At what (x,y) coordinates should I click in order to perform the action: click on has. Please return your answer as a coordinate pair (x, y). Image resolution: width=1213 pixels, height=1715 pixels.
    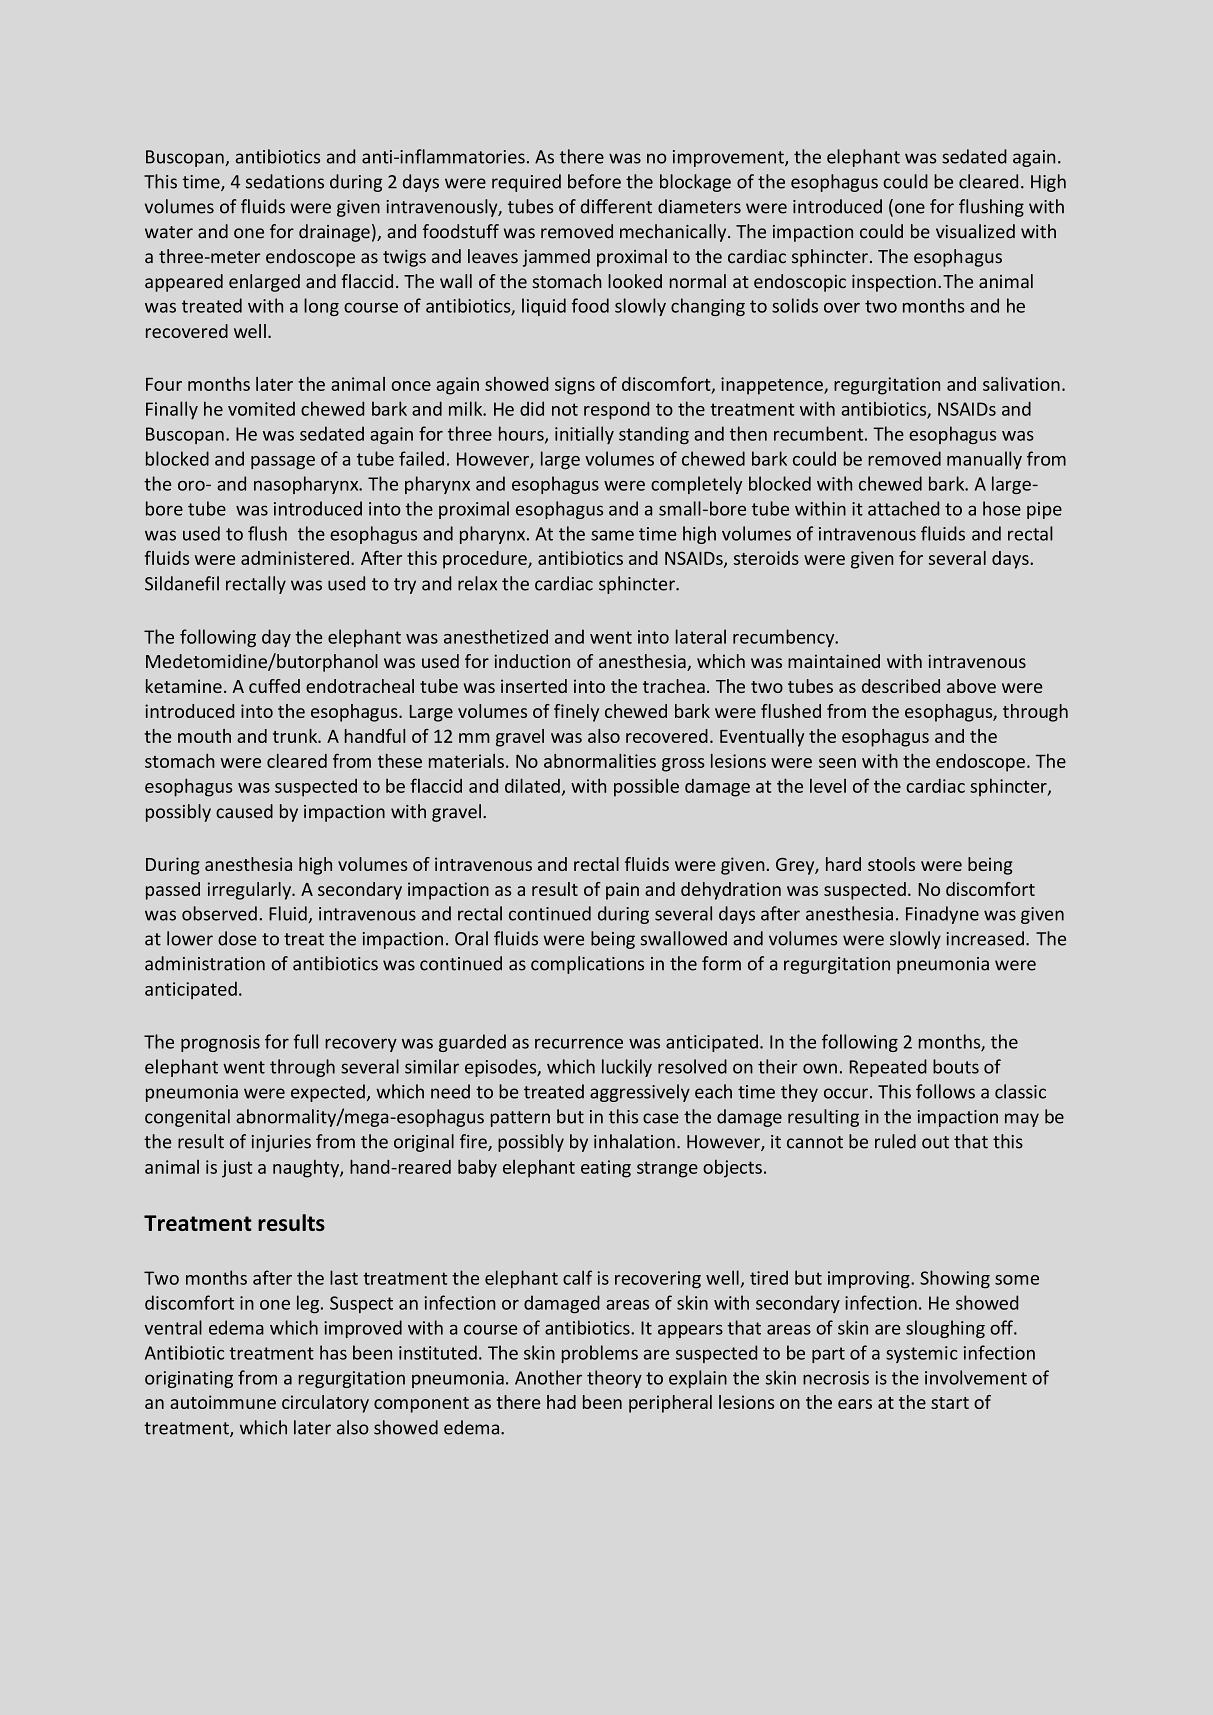
    Looking at the image, I should click on (333, 1352).
